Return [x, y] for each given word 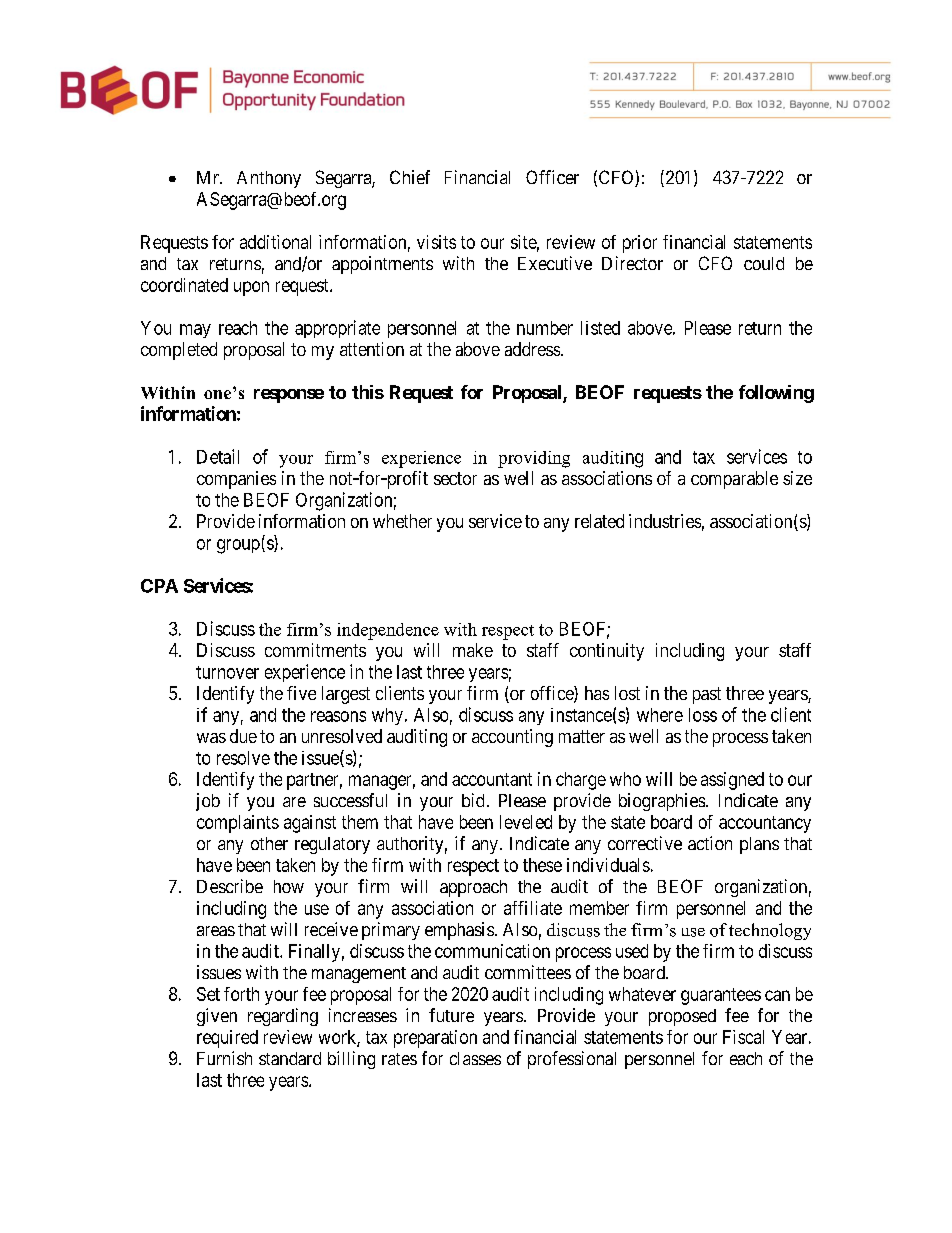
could [764, 263]
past [707, 695]
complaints [238, 824]
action [710, 843]
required [227, 1039]
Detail [218, 456]
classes [475, 1058]
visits [436, 242]
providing [534, 459]
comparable [734, 480]
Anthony [269, 179]
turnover [227, 672]
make [473, 650]
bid [473, 800]
